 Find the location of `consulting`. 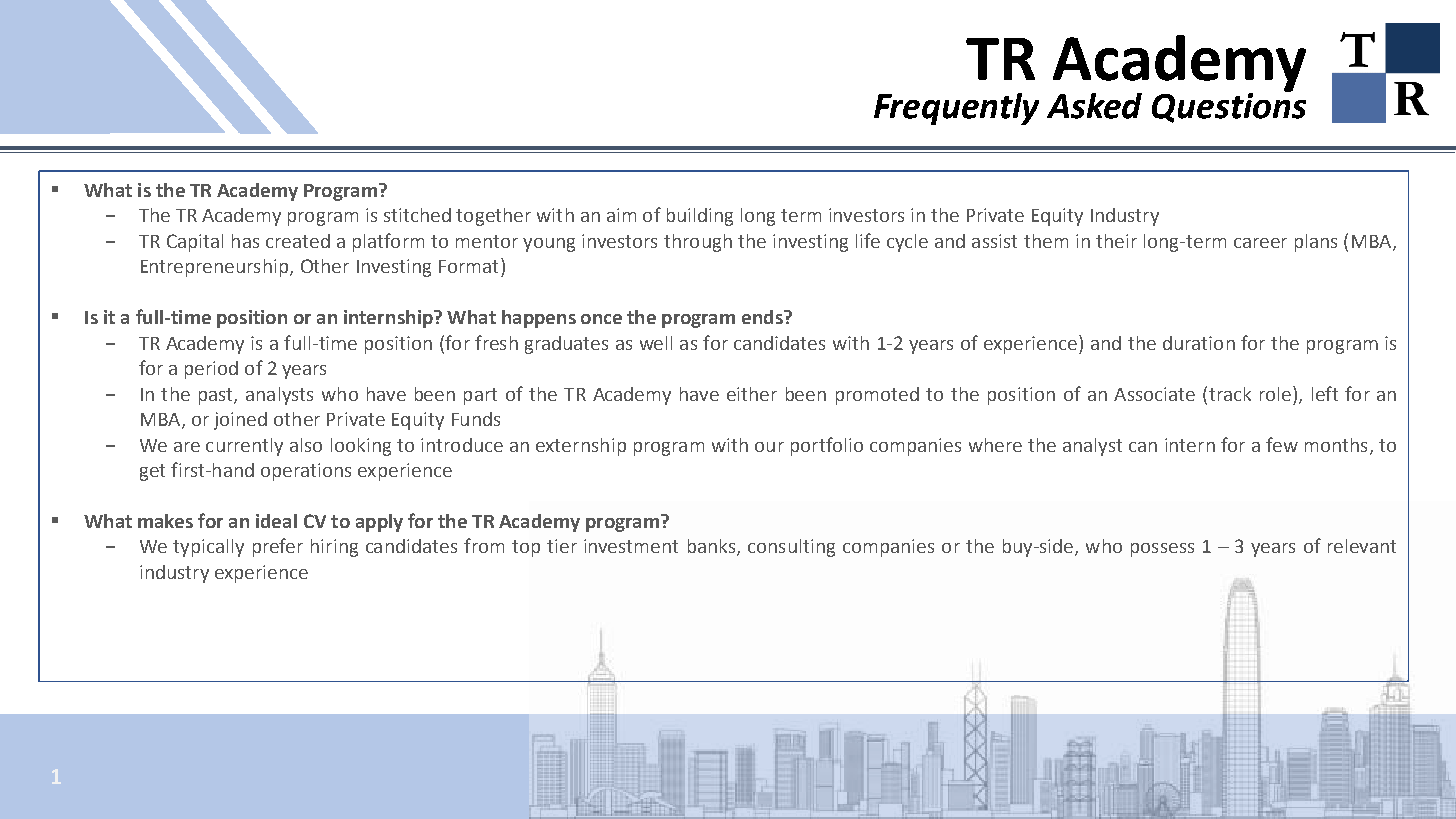

consulting is located at coordinates (791, 548).
